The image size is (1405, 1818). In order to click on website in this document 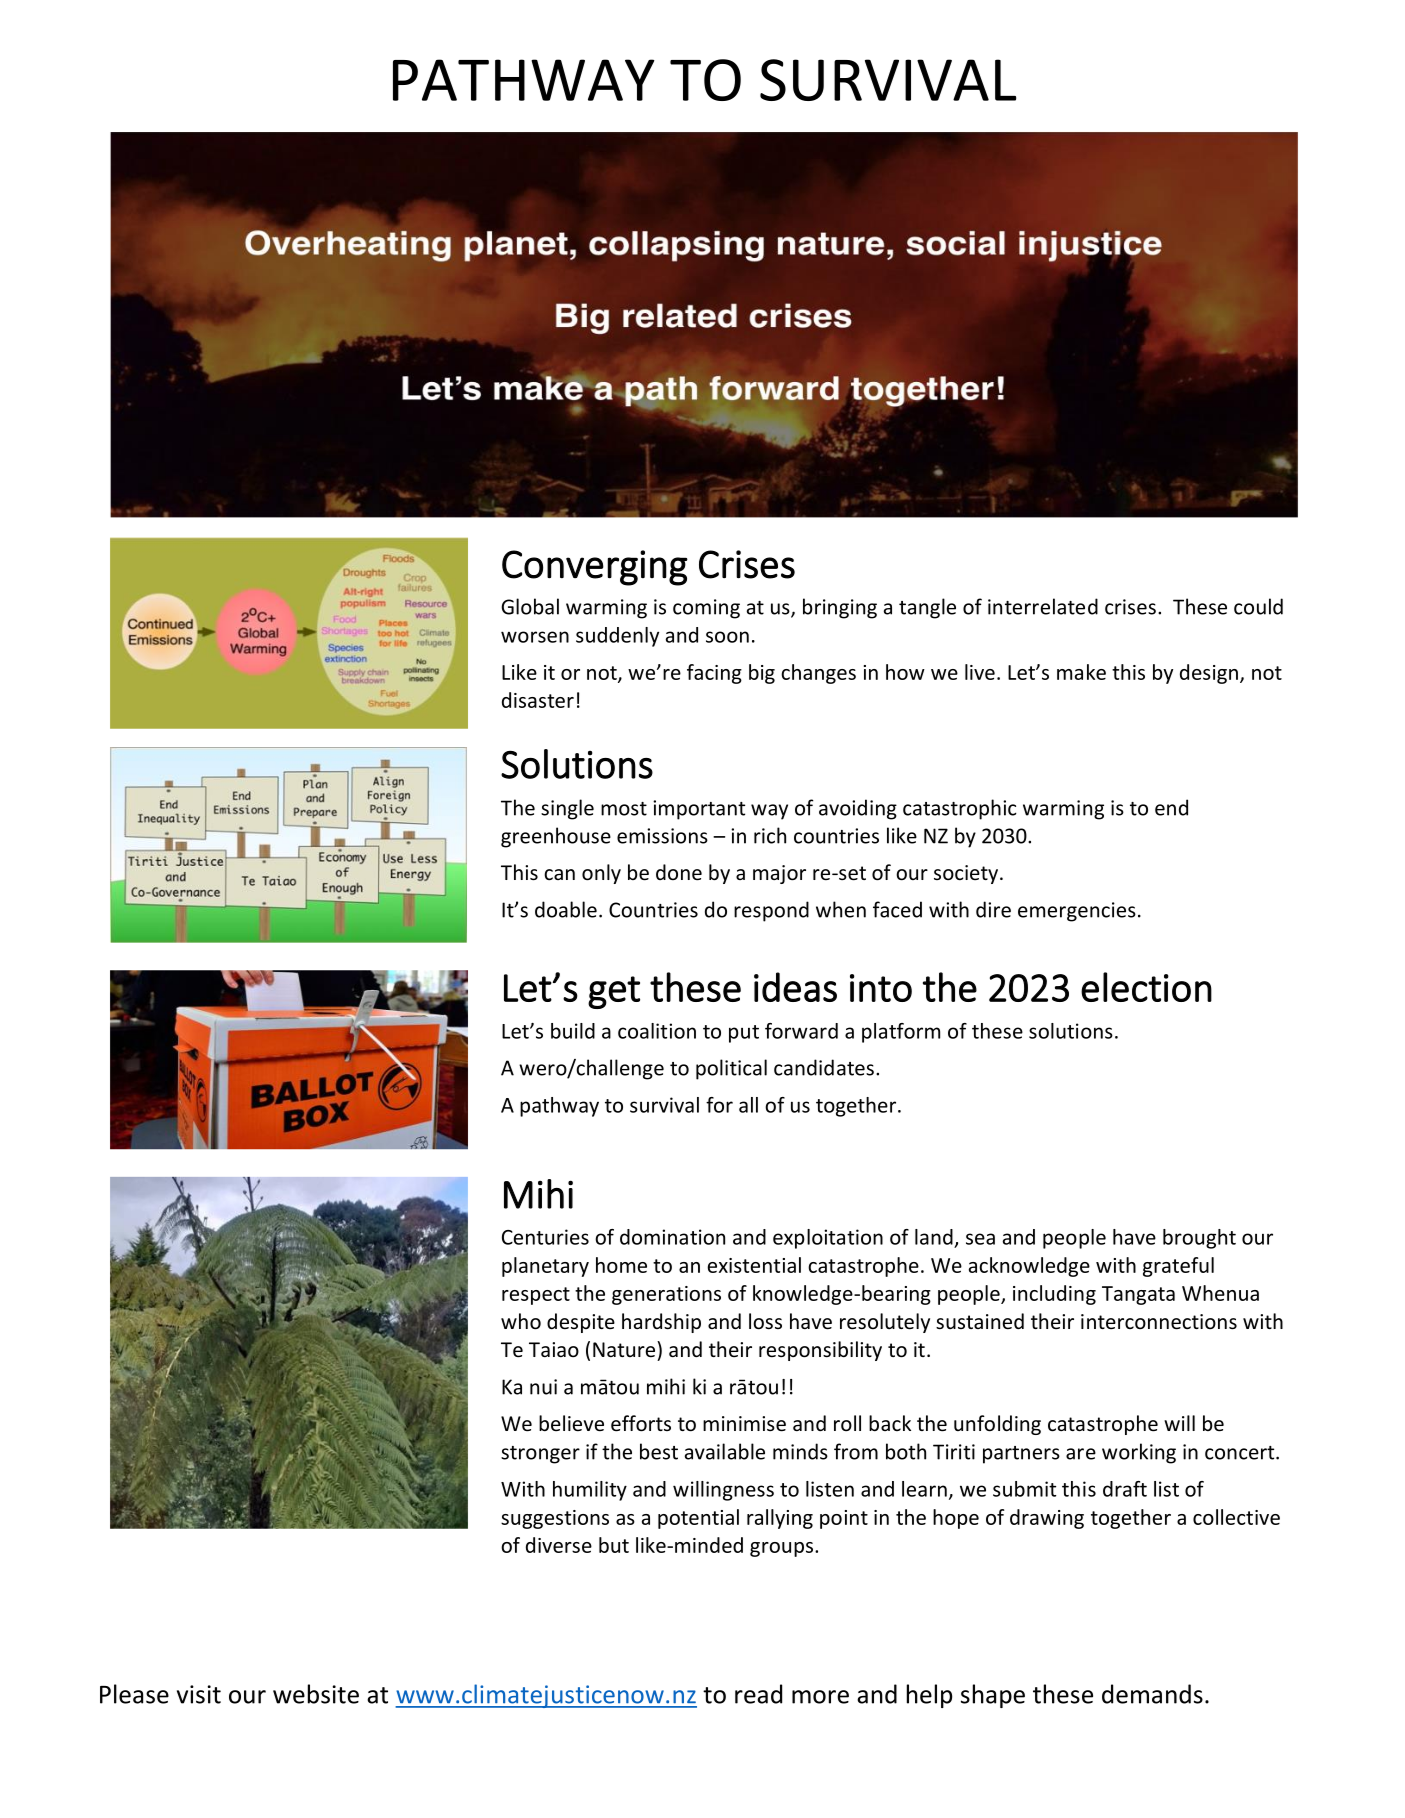, I will do `click(316, 1694)`.
